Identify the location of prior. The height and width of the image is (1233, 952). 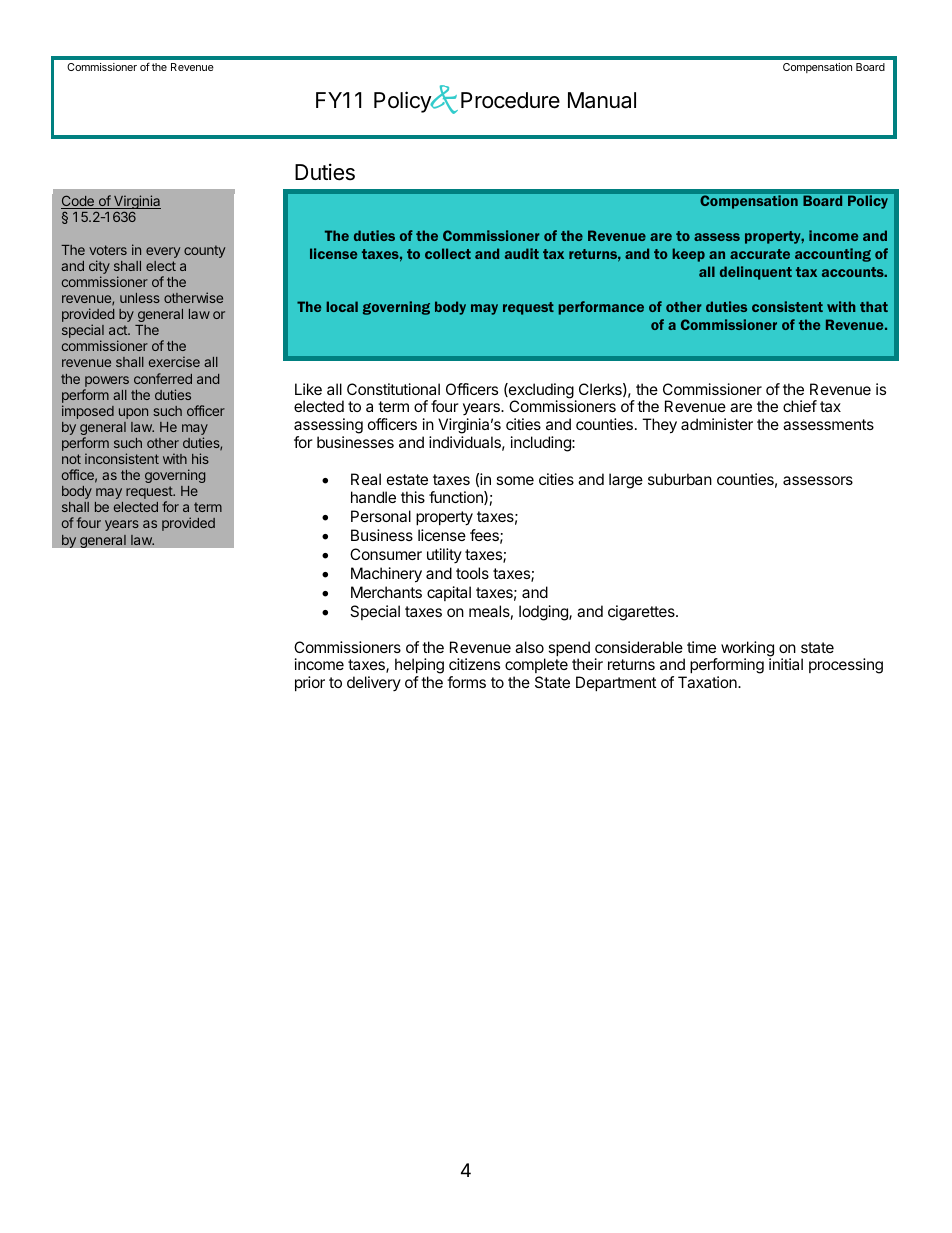
(310, 683).
